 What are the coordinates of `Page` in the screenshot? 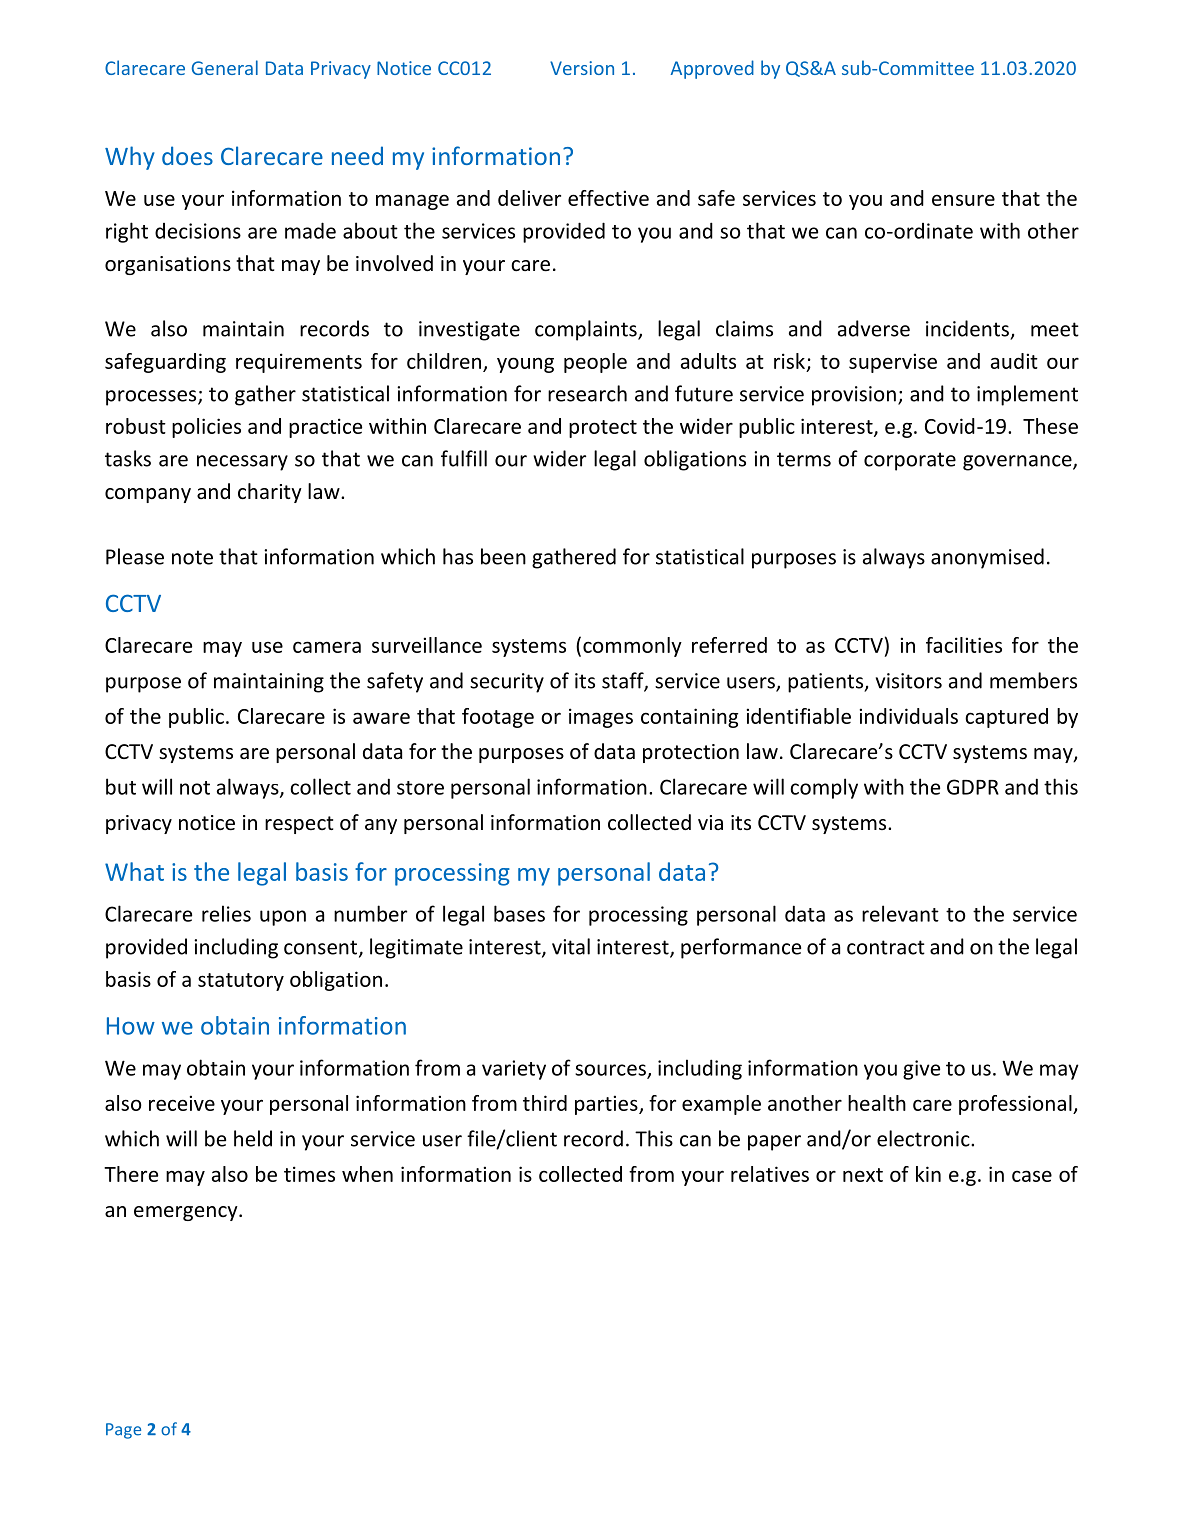 It's located at (123, 1431).
